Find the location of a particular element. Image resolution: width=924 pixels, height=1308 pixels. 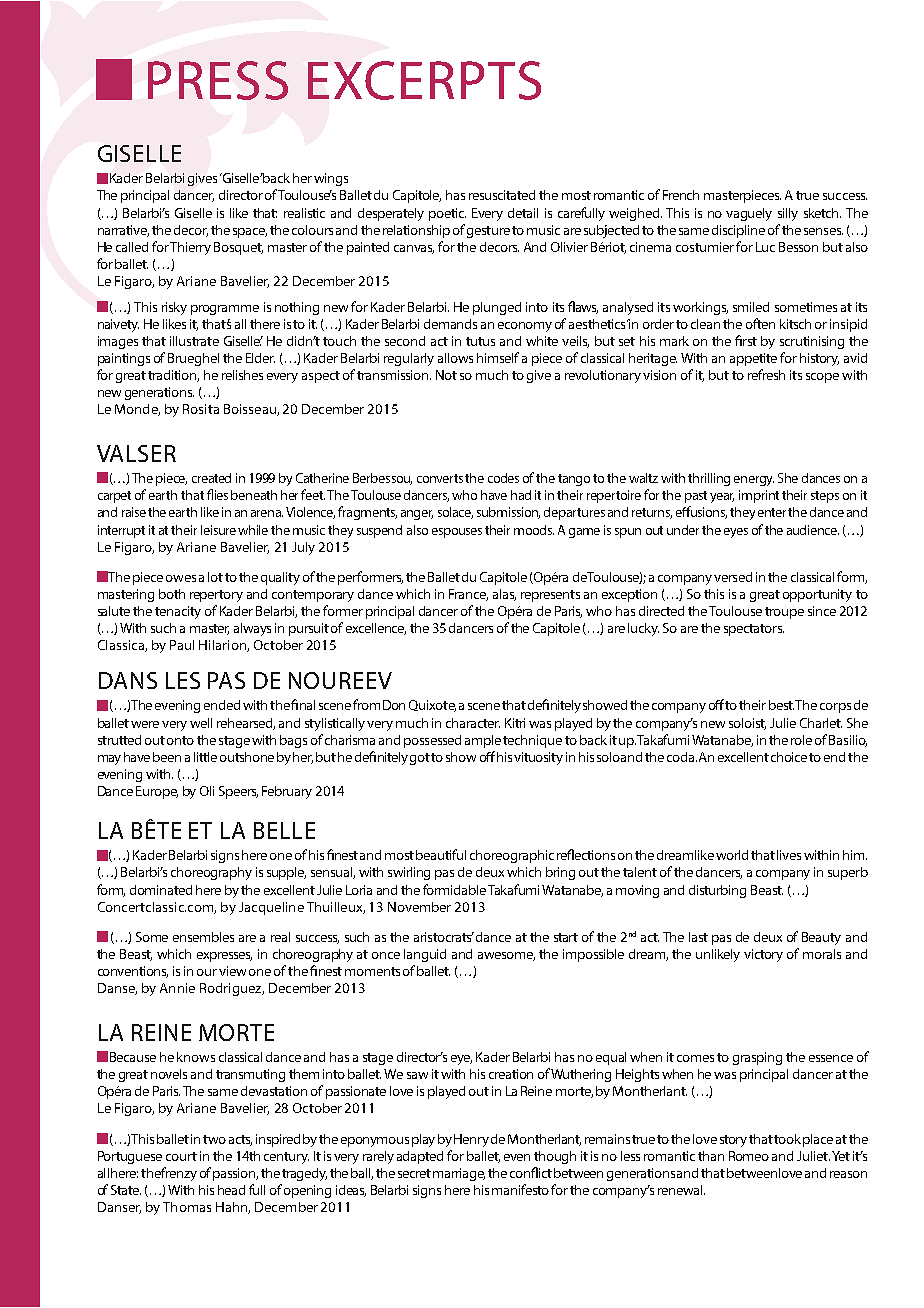

Romeo is located at coordinates (749, 1156).
